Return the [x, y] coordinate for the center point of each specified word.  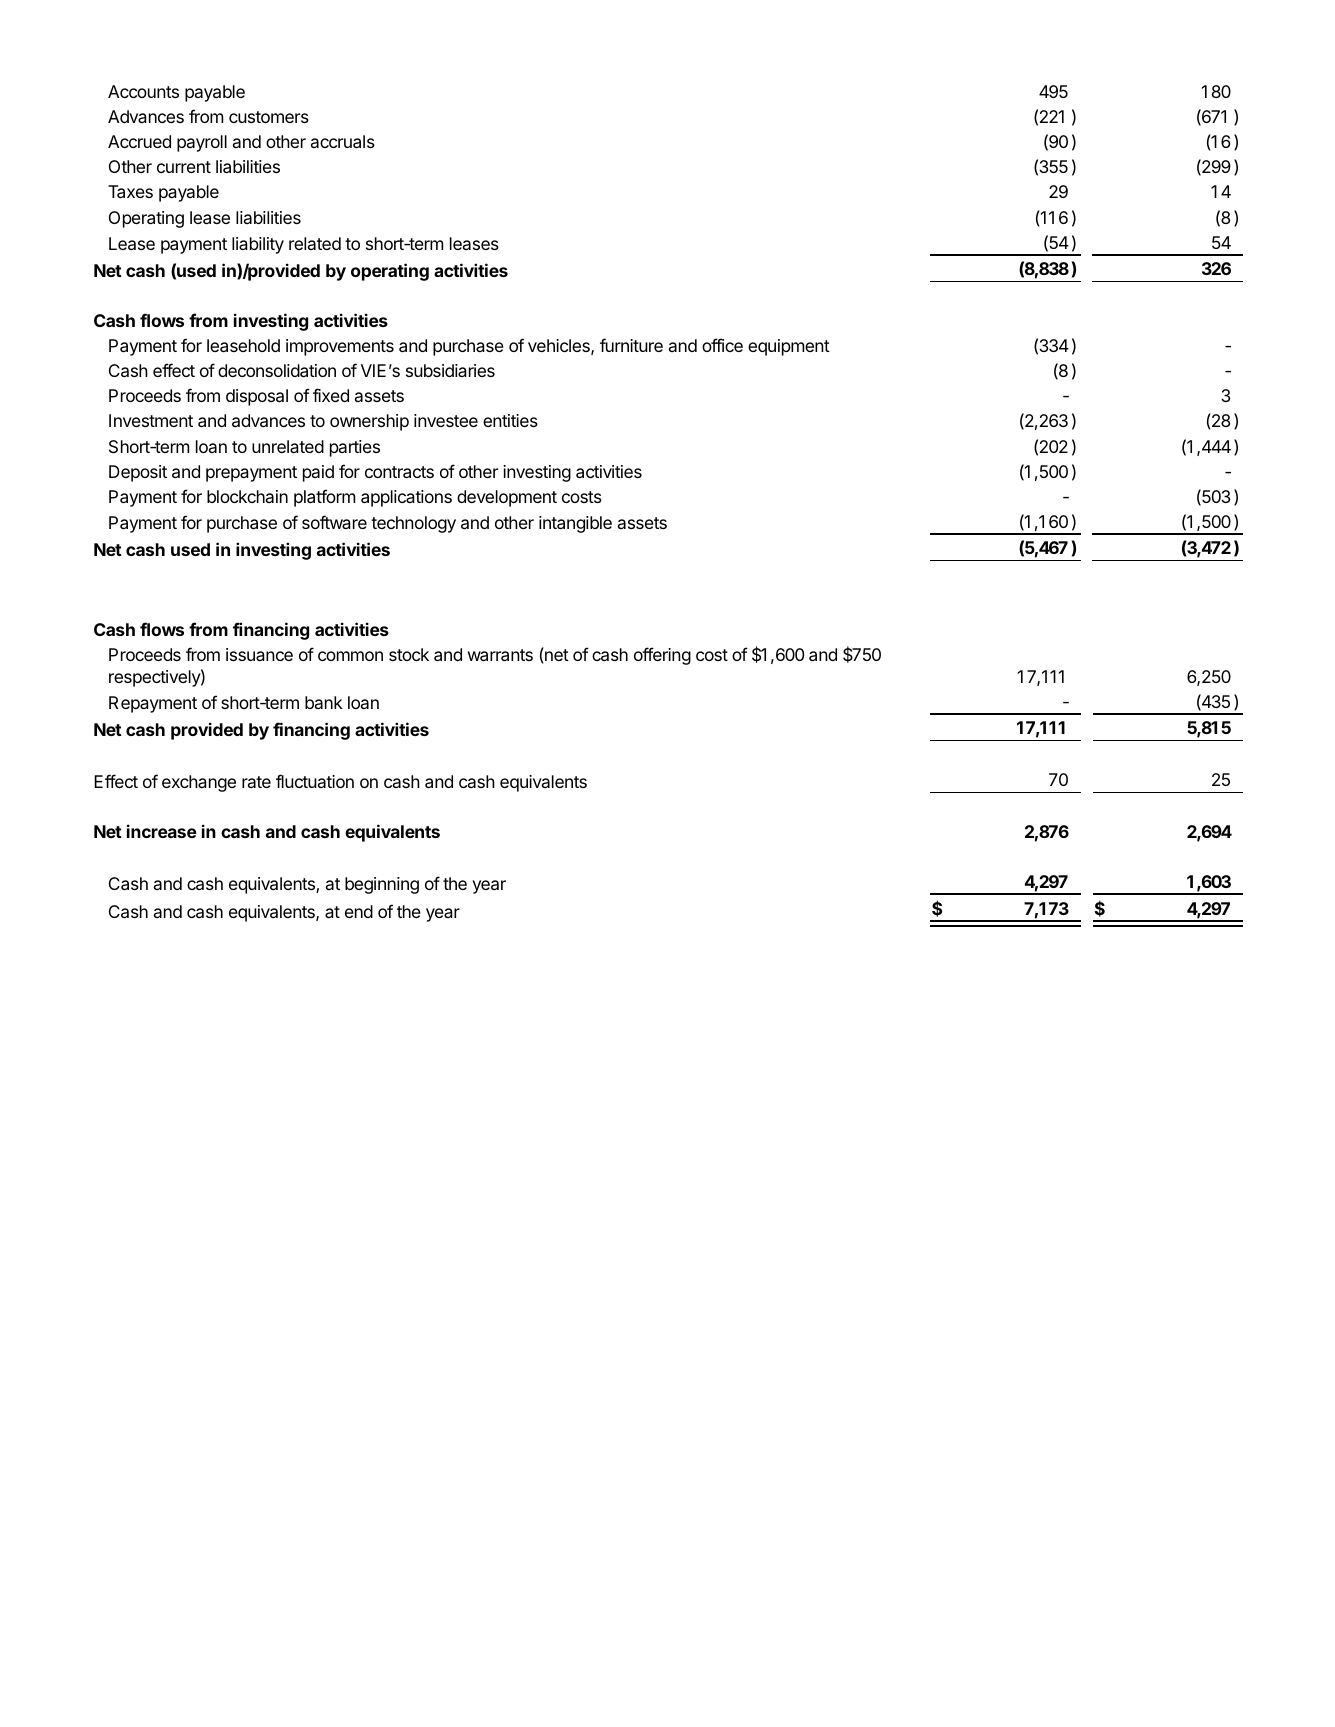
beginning [382, 885]
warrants [500, 655]
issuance [259, 654]
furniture [631, 345]
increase [162, 831]
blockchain [247, 496]
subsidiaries [450, 370]
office [722, 345]
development [507, 498]
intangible [575, 524]
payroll [202, 143]
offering [662, 656]
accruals [343, 141]
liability [258, 245]
